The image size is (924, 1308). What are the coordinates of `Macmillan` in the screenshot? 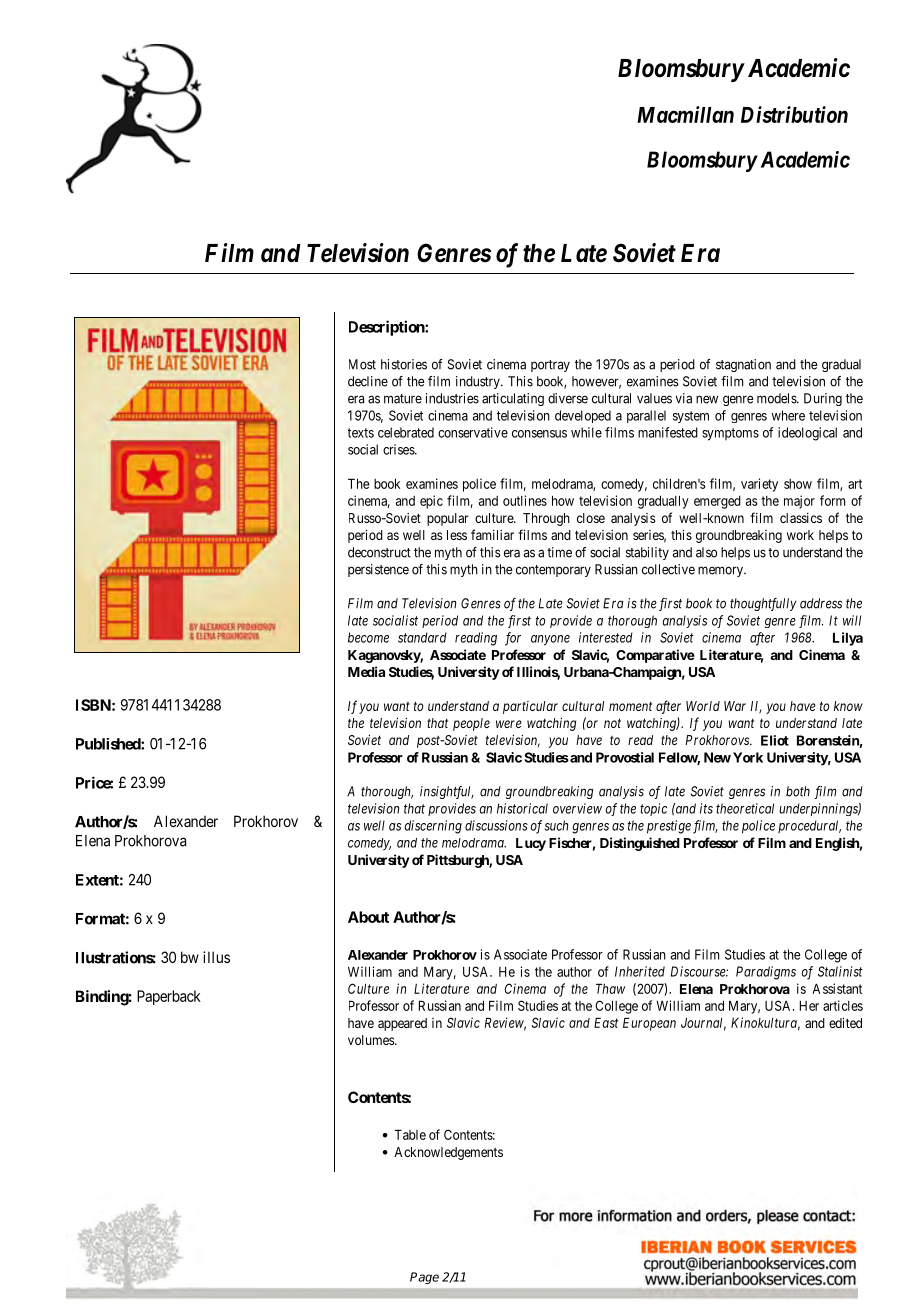 It's located at (685, 114).
